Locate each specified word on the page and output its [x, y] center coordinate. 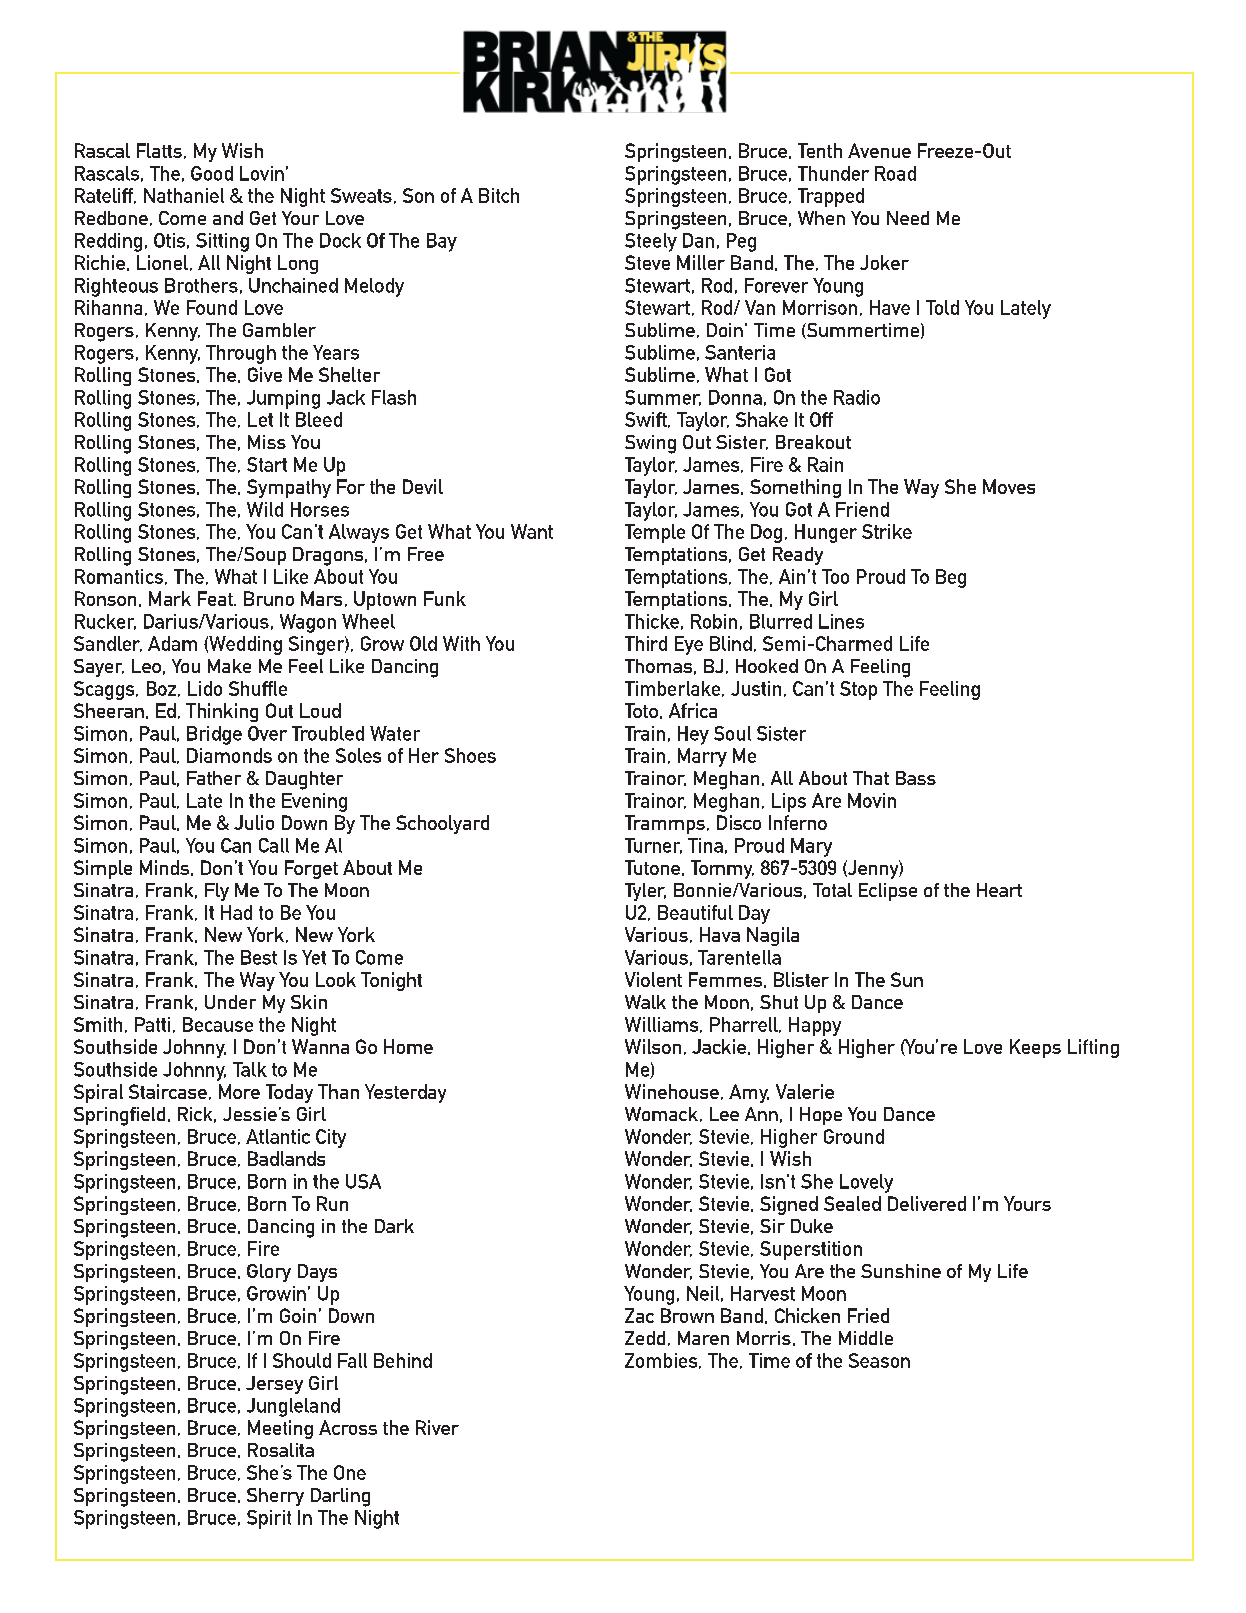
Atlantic [278, 1136]
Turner [653, 846]
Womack [663, 1114]
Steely [651, 242]
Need [908, 218]
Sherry [275, 1497]
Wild [265, 509]
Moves [1009, 486]
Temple [655, 533]
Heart [999, 890]
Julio [254, 822]
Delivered [927, 1203]
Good [212, 173]
